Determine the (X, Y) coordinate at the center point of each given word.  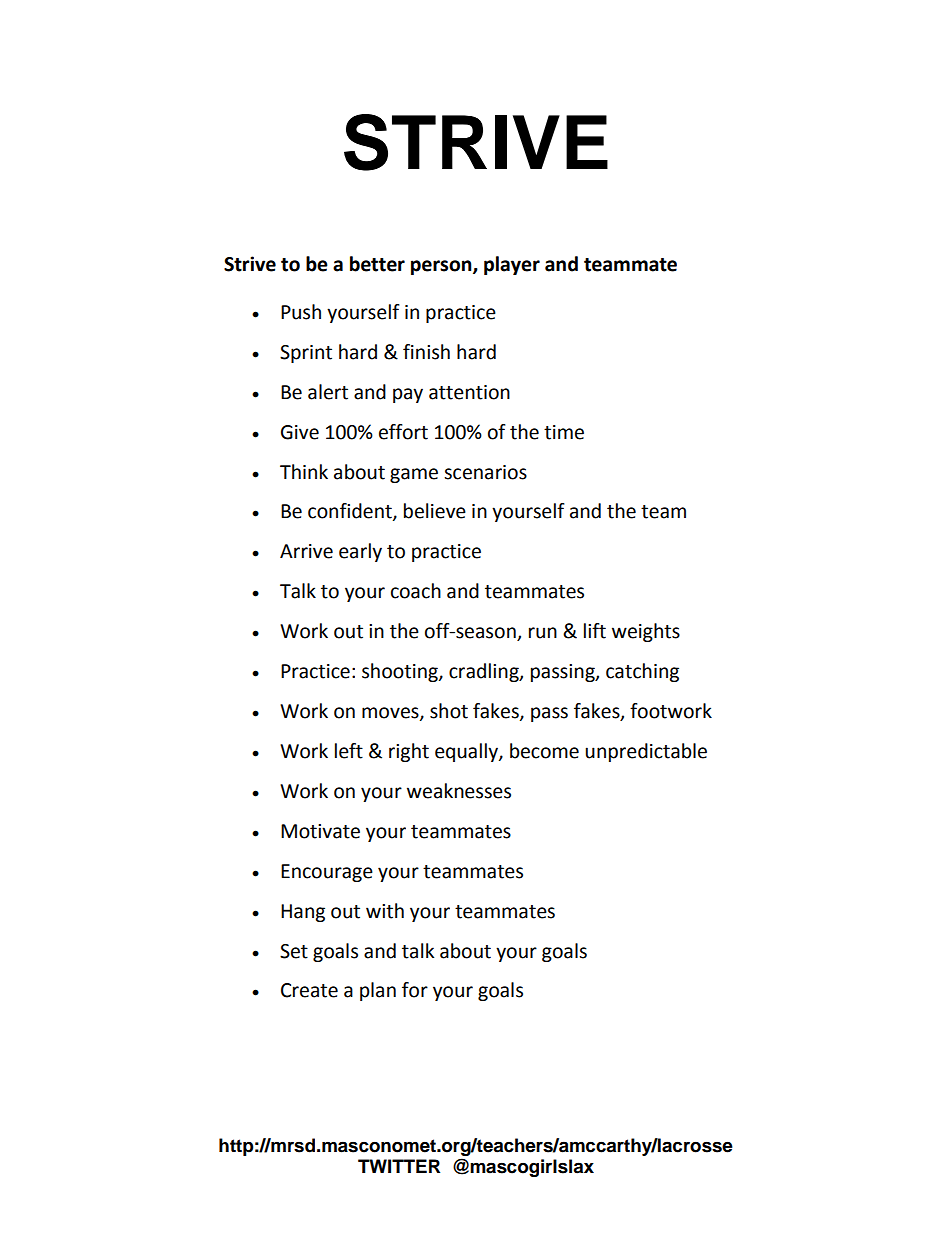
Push (301, 312)
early (360, 552)
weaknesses (459, 791)
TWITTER (399, 1166)
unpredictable (646, 752)
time (564, 432)
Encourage (327, 873)
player (512, 265)
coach (416, 591)
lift (595, 631)
